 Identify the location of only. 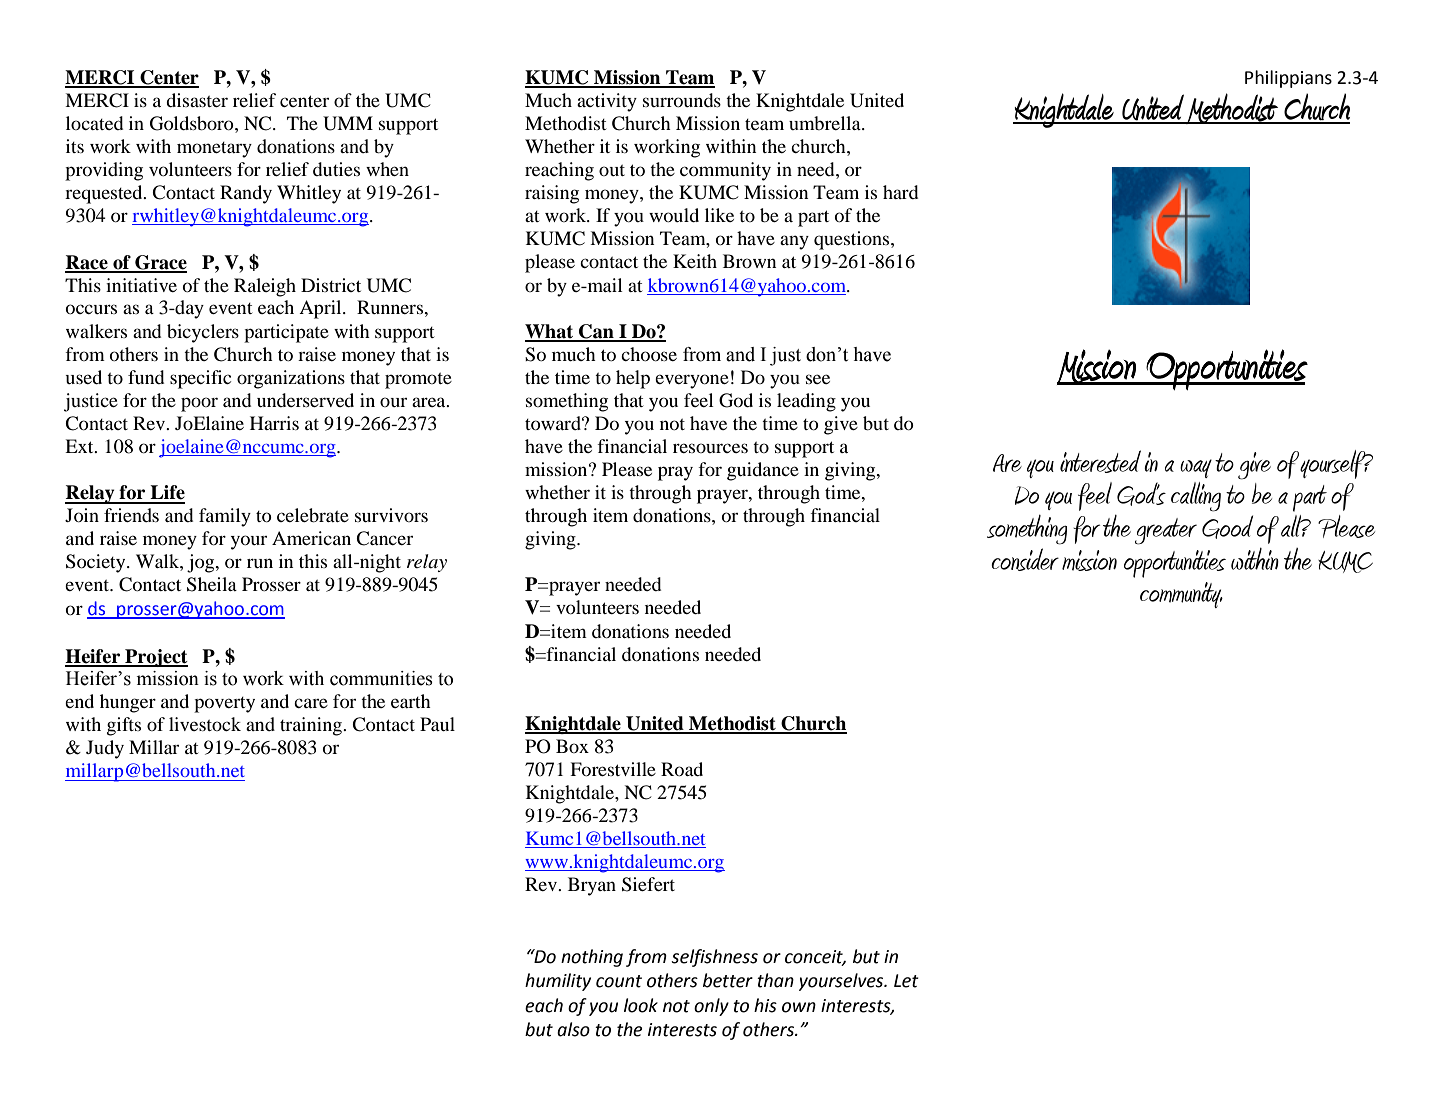
(711, 1007).
